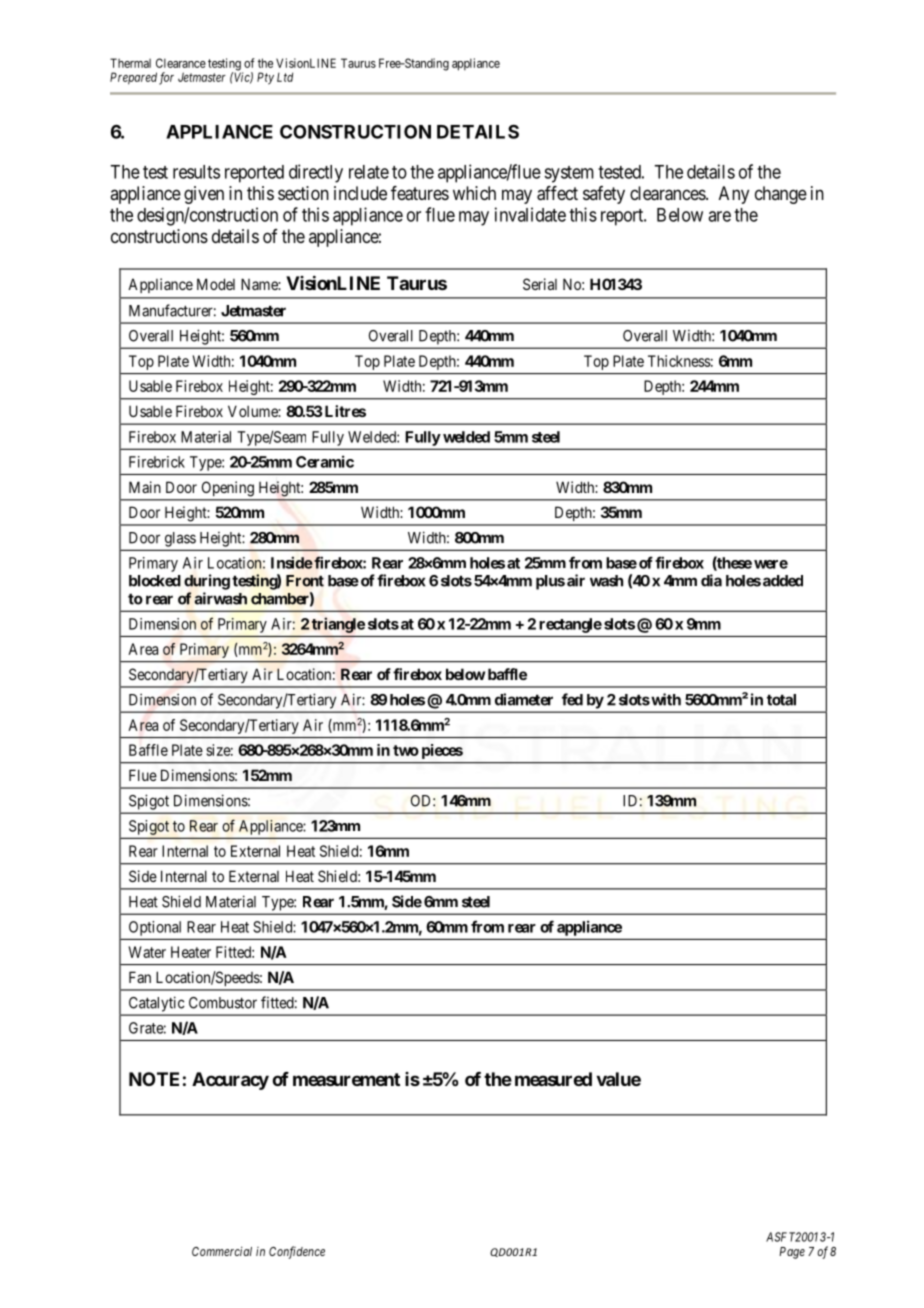 The height and width of the document is (1308, 924). What do you see at coordinates (207, 582) in the document?
I see `during` at bounding box center [207, 582].
